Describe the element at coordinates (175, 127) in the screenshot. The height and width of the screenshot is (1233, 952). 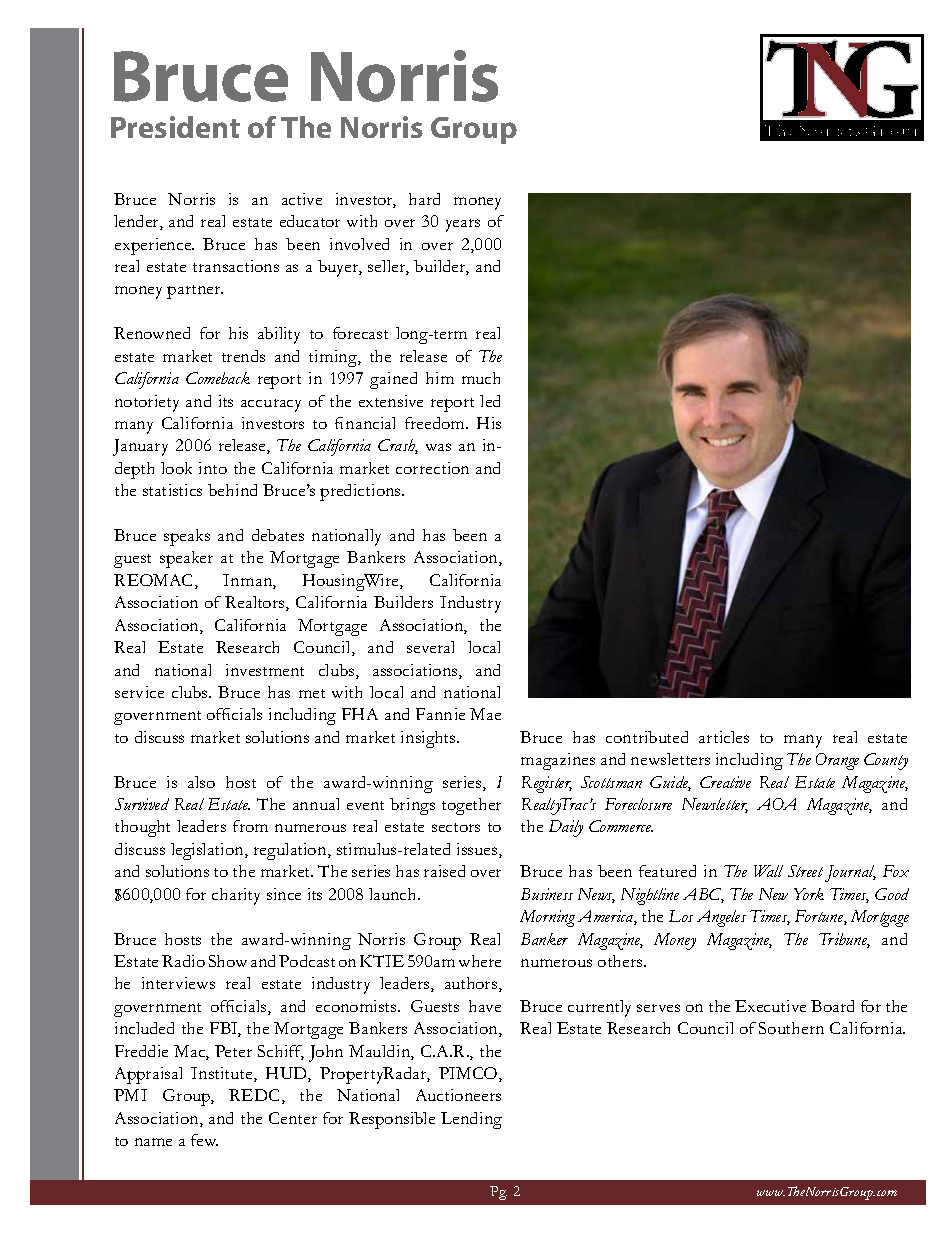
I see `President` at that location.
